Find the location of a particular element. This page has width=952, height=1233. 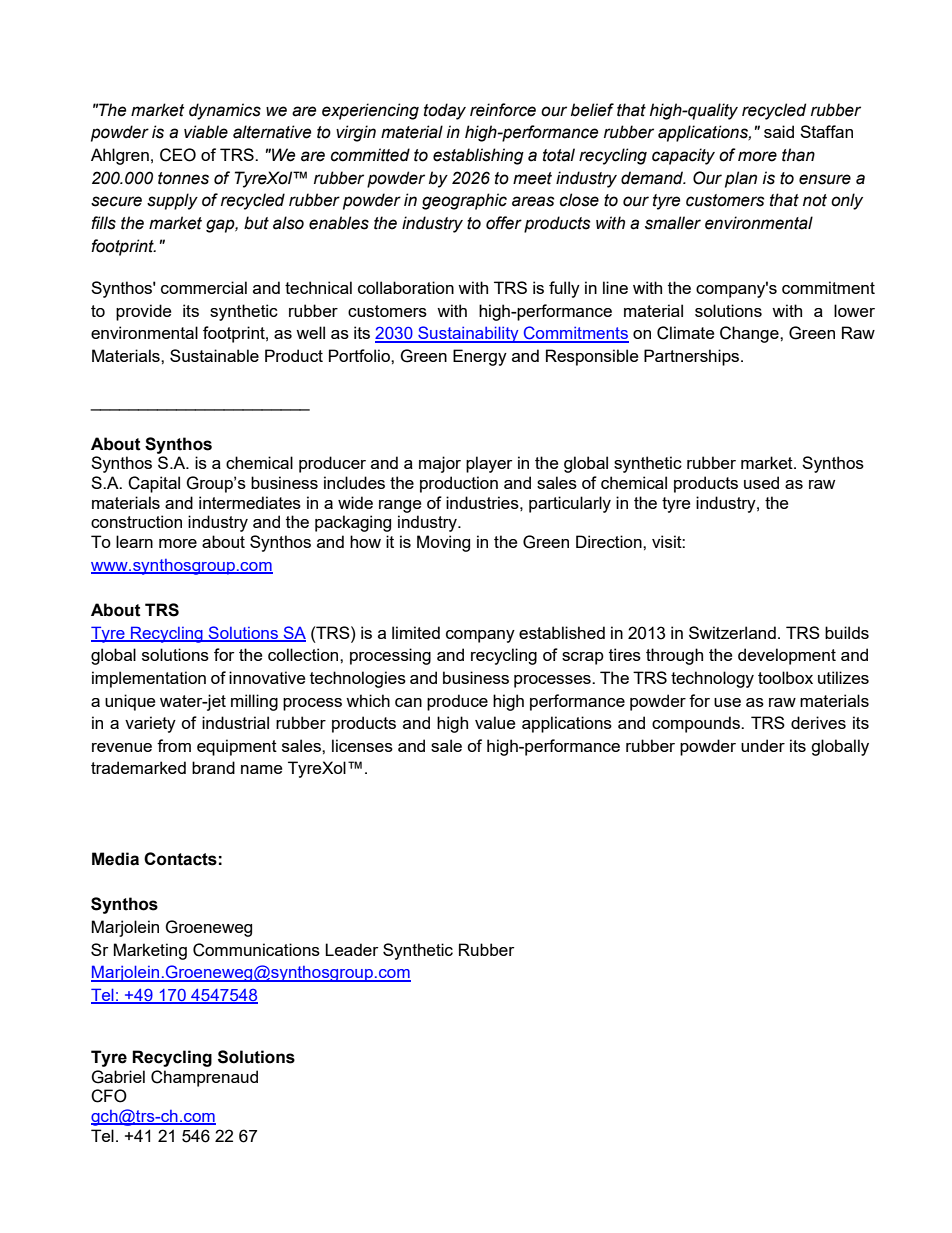

Sustainable is located at coordinates (214, 355).
